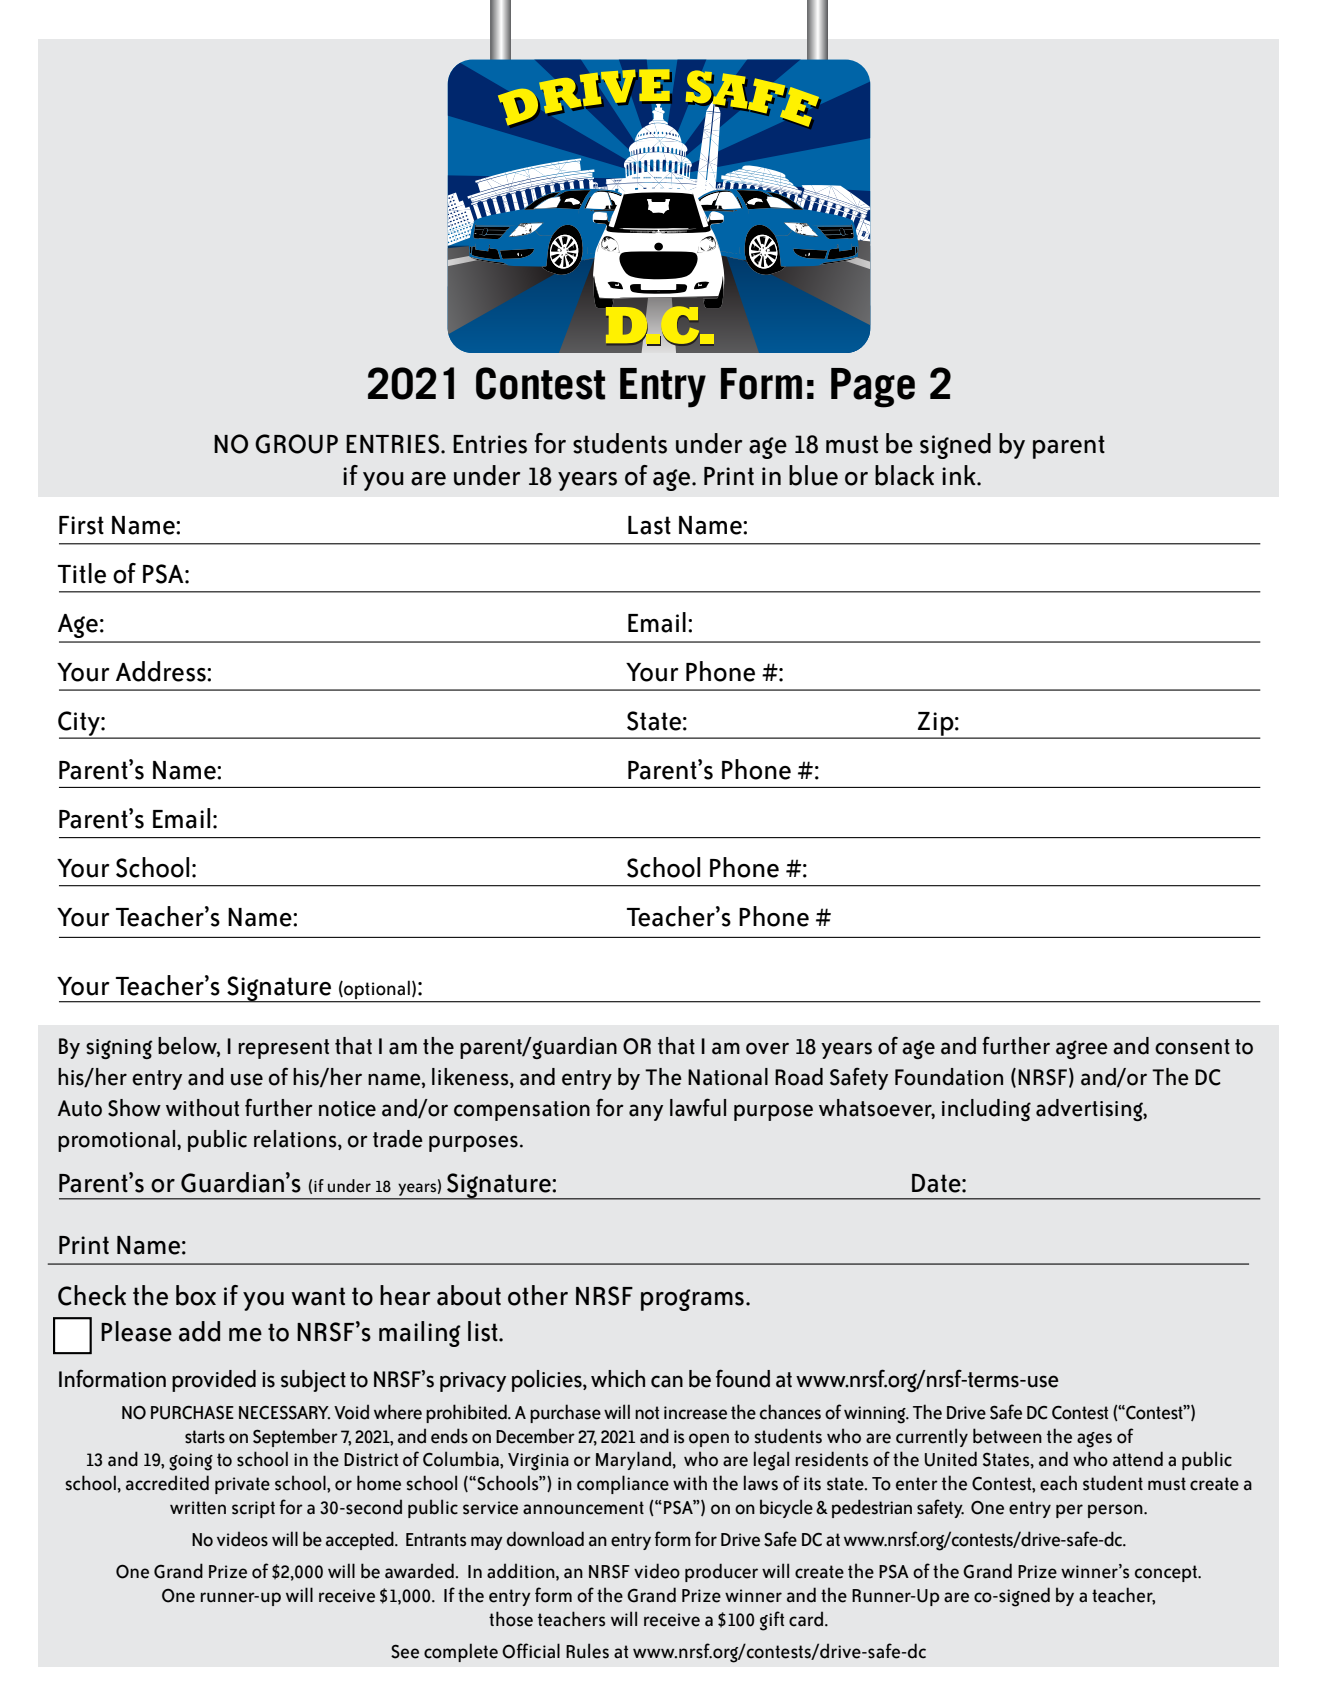 This screenshot has height=1705, width=1318. I want to click on Rules, so click(587, 1651).
